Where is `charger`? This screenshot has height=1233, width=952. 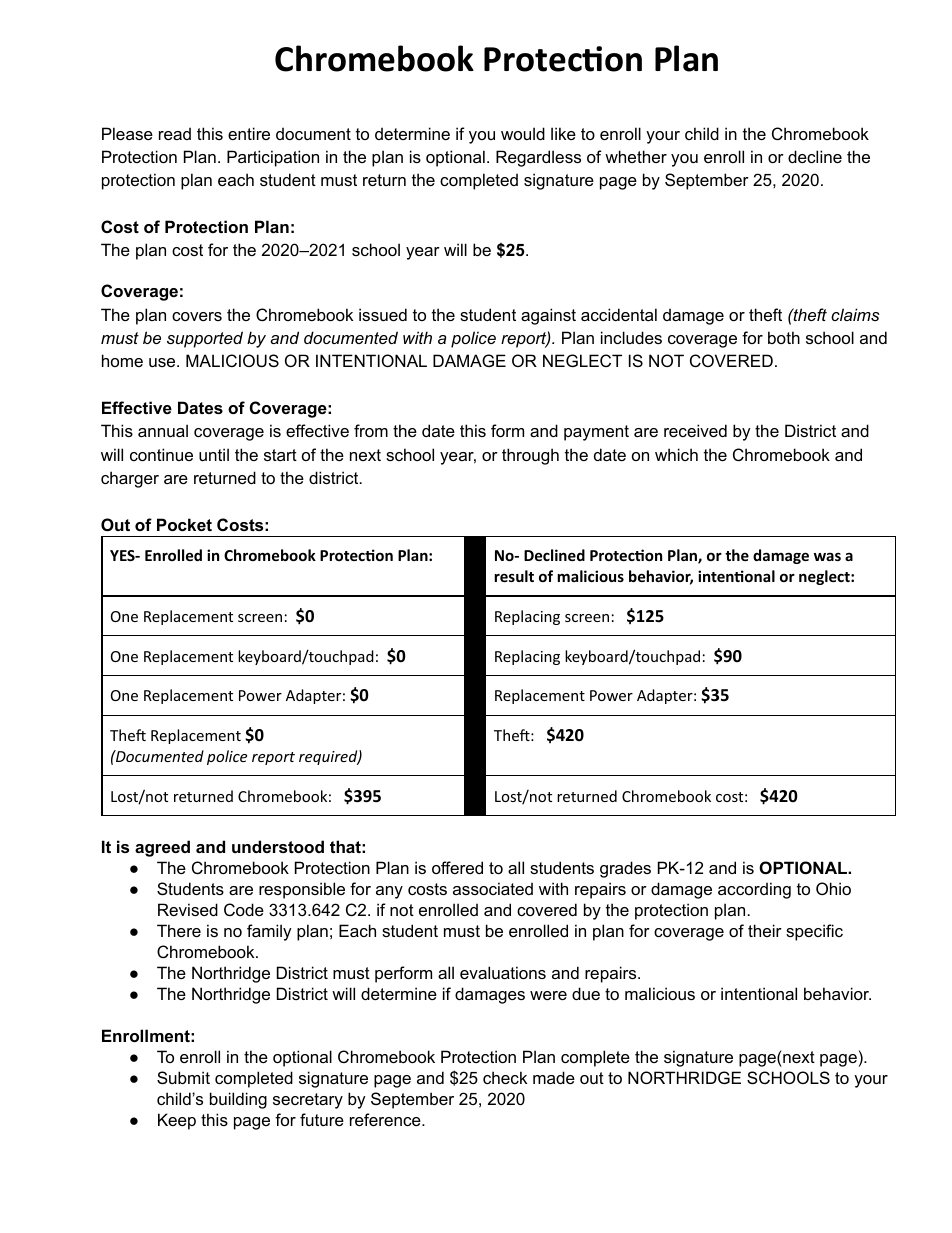
charger is located at coordinates (130, 479).
